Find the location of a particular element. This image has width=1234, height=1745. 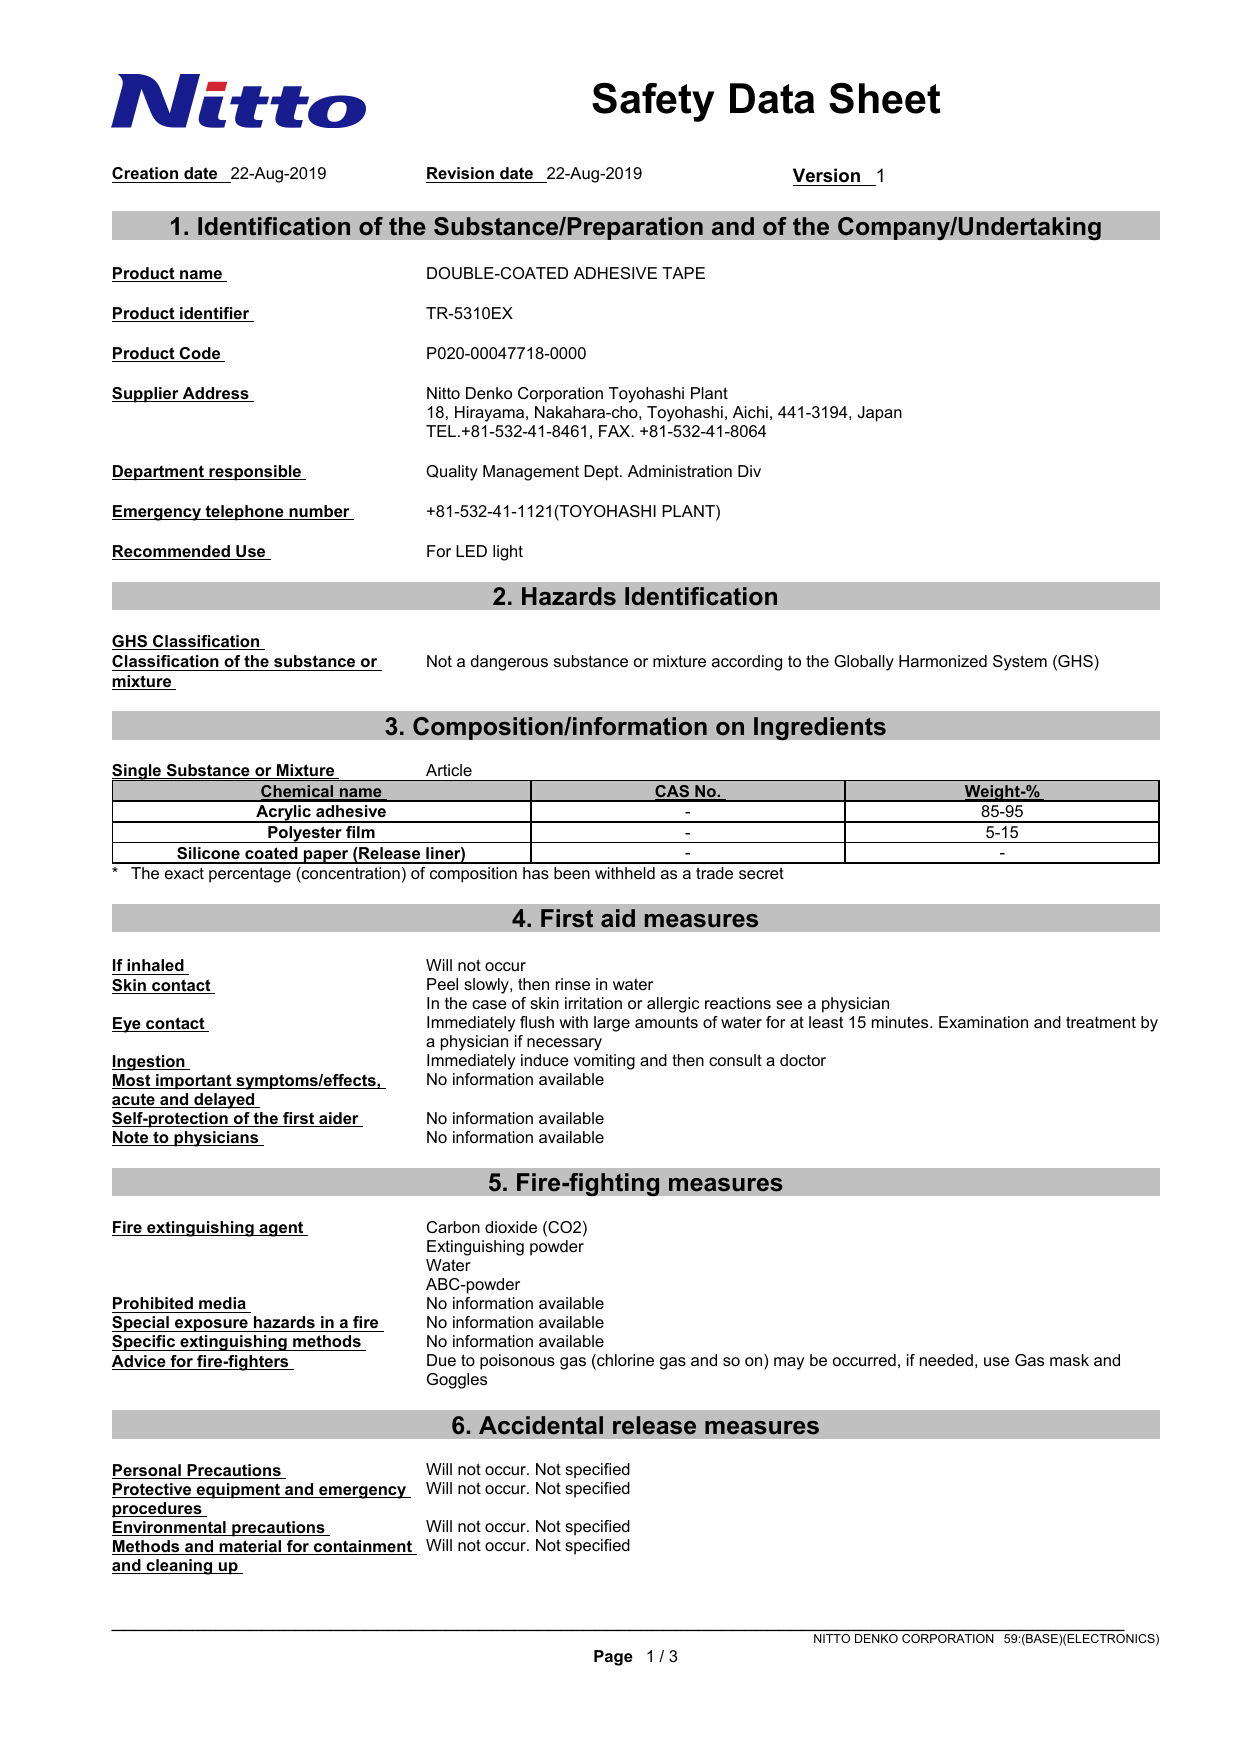

material is located at coordinates (250, 1547).
